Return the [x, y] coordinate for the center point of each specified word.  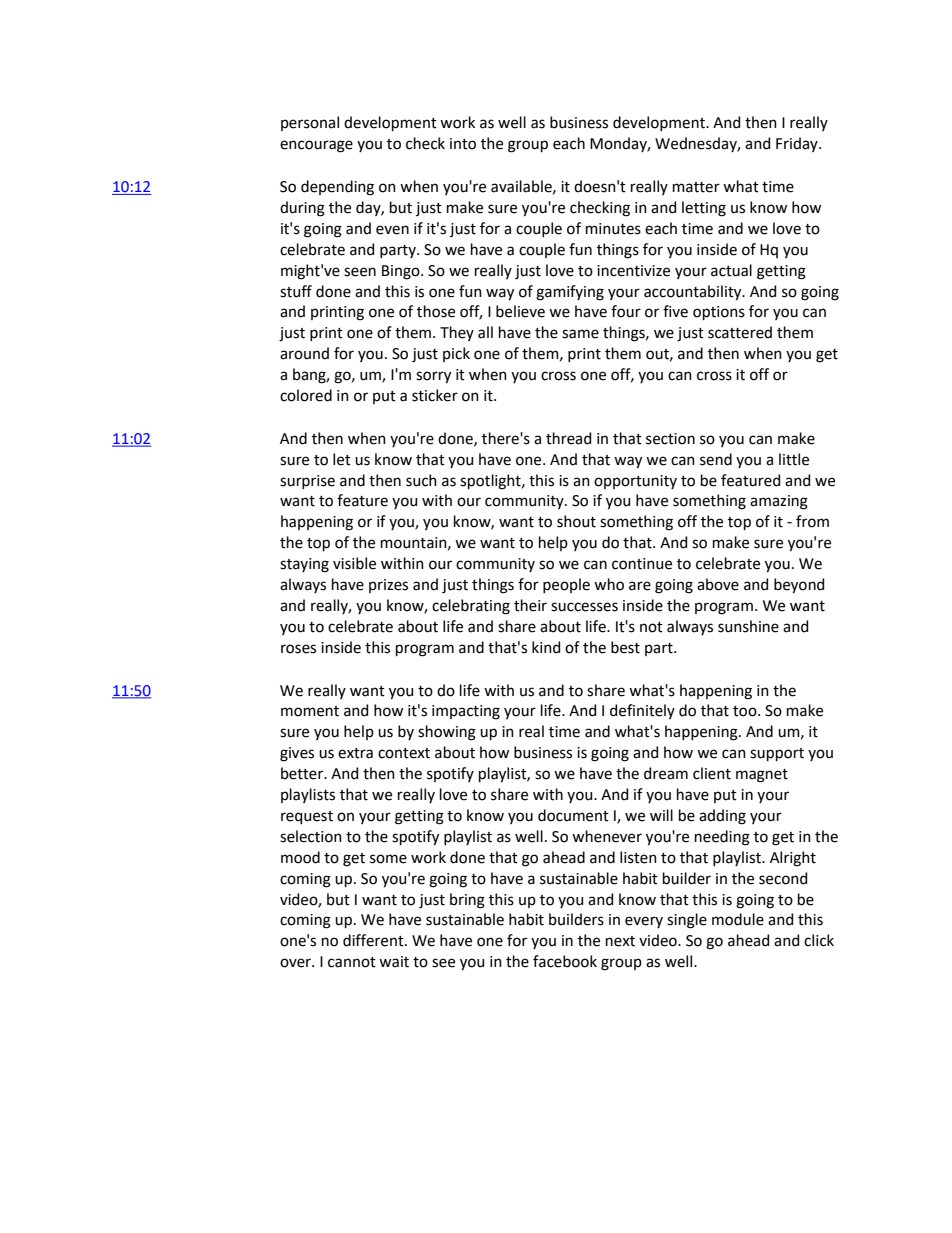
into [463, 144]
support [777, 754]
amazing [779, 502]
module [738, 919]
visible [354, 563]
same [580, 334]
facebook [565, 961]
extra [355, 753]
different [374, 940]
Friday [798, 144]
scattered [740, 332]
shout [576, 521]
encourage [316, 146]
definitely [642, 711]
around [304, 353]
